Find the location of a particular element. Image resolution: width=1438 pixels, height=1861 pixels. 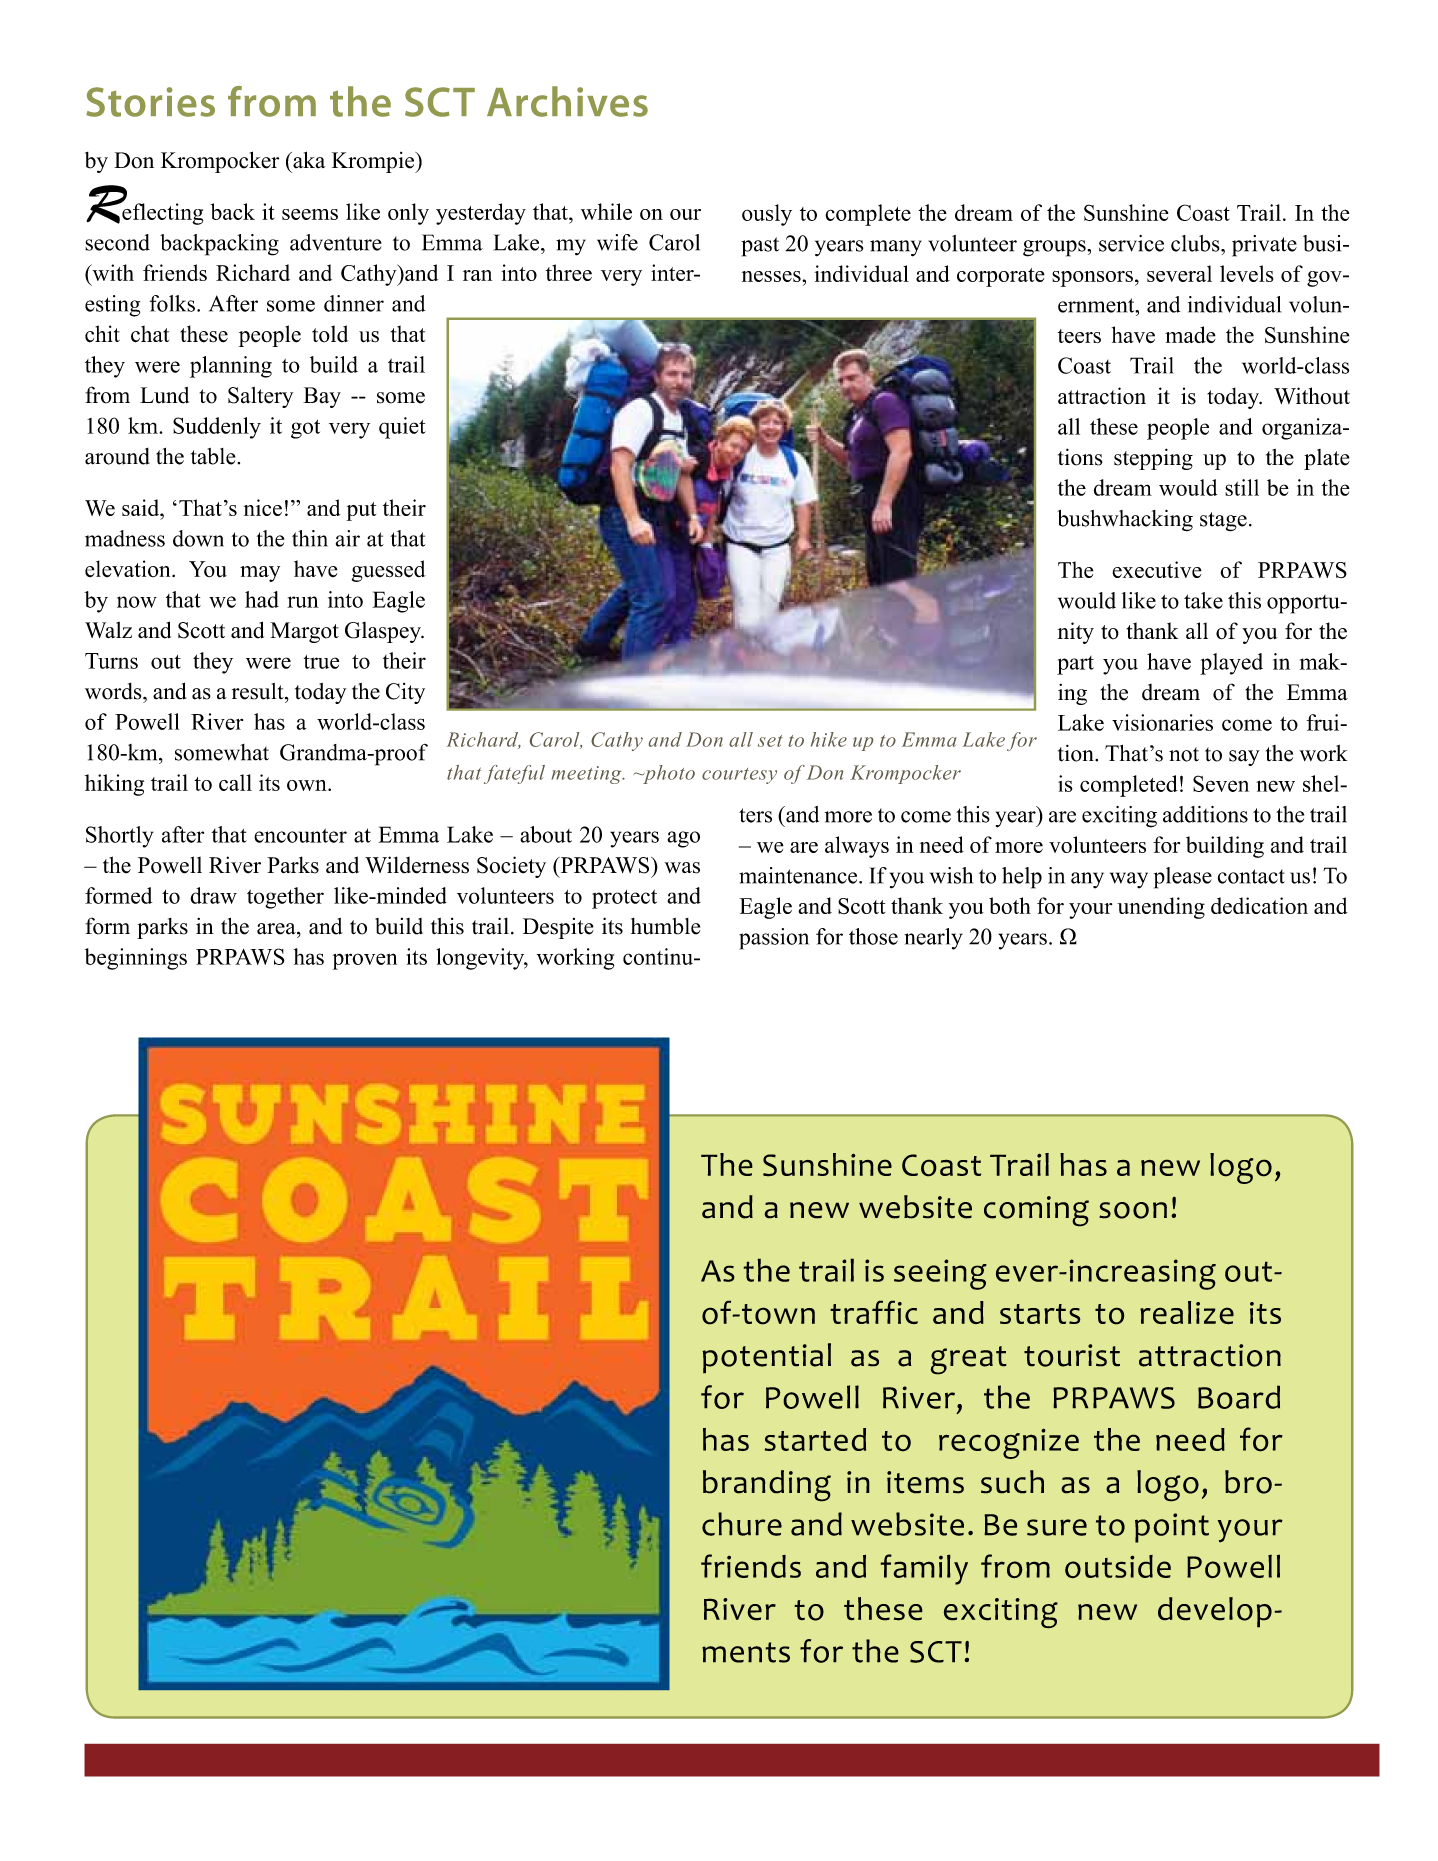

three is located at coordinates (569, 272).
